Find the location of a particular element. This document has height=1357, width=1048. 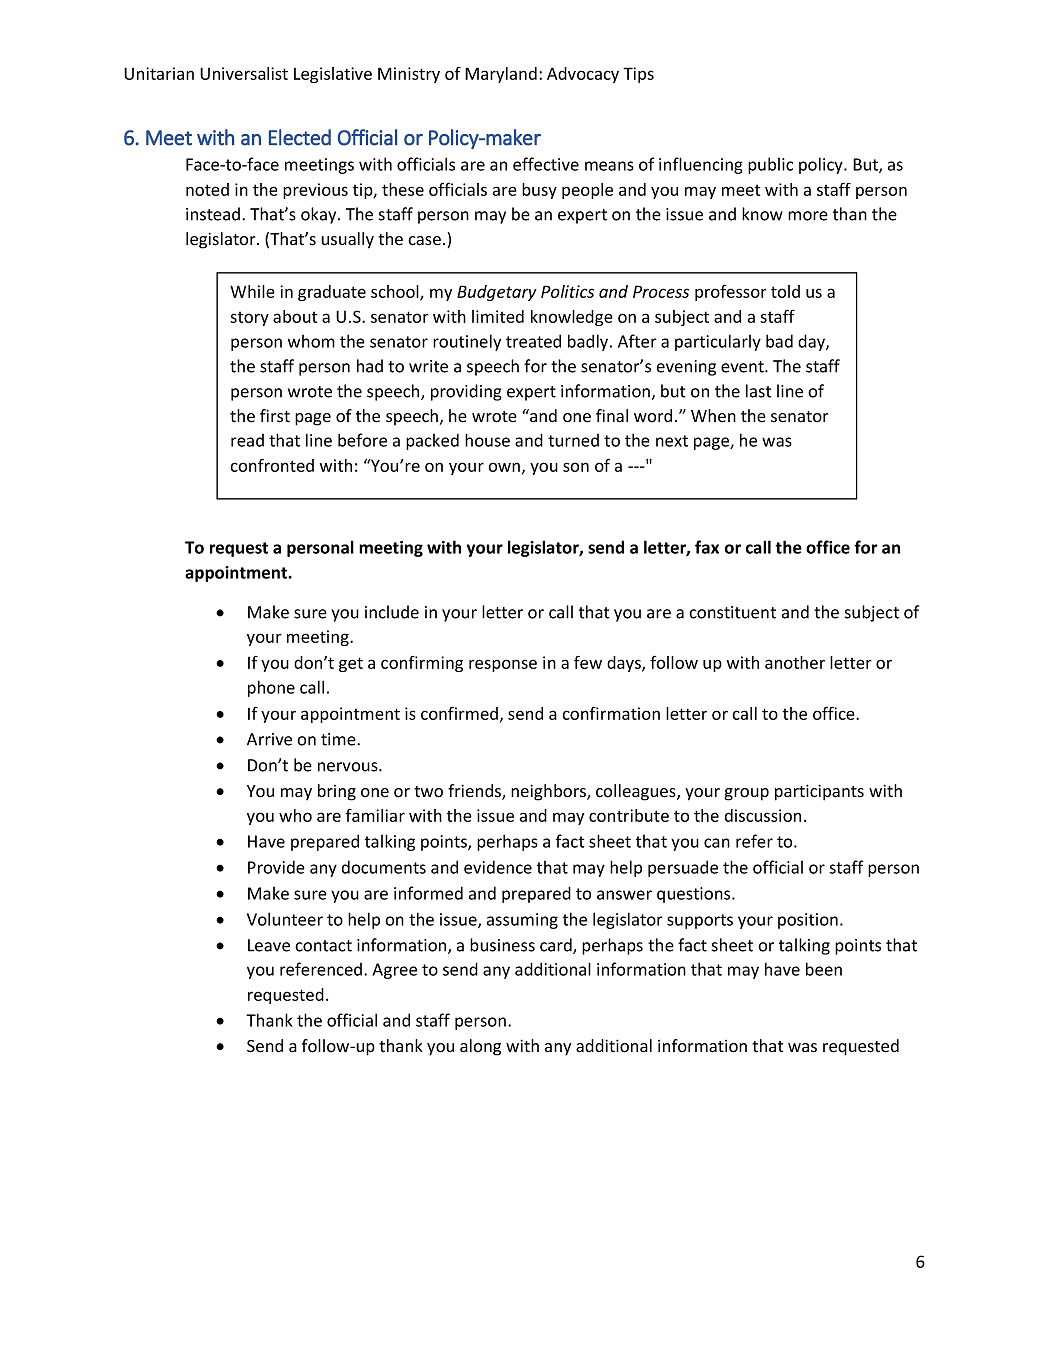

friends is located at coordinates (475, 792).
